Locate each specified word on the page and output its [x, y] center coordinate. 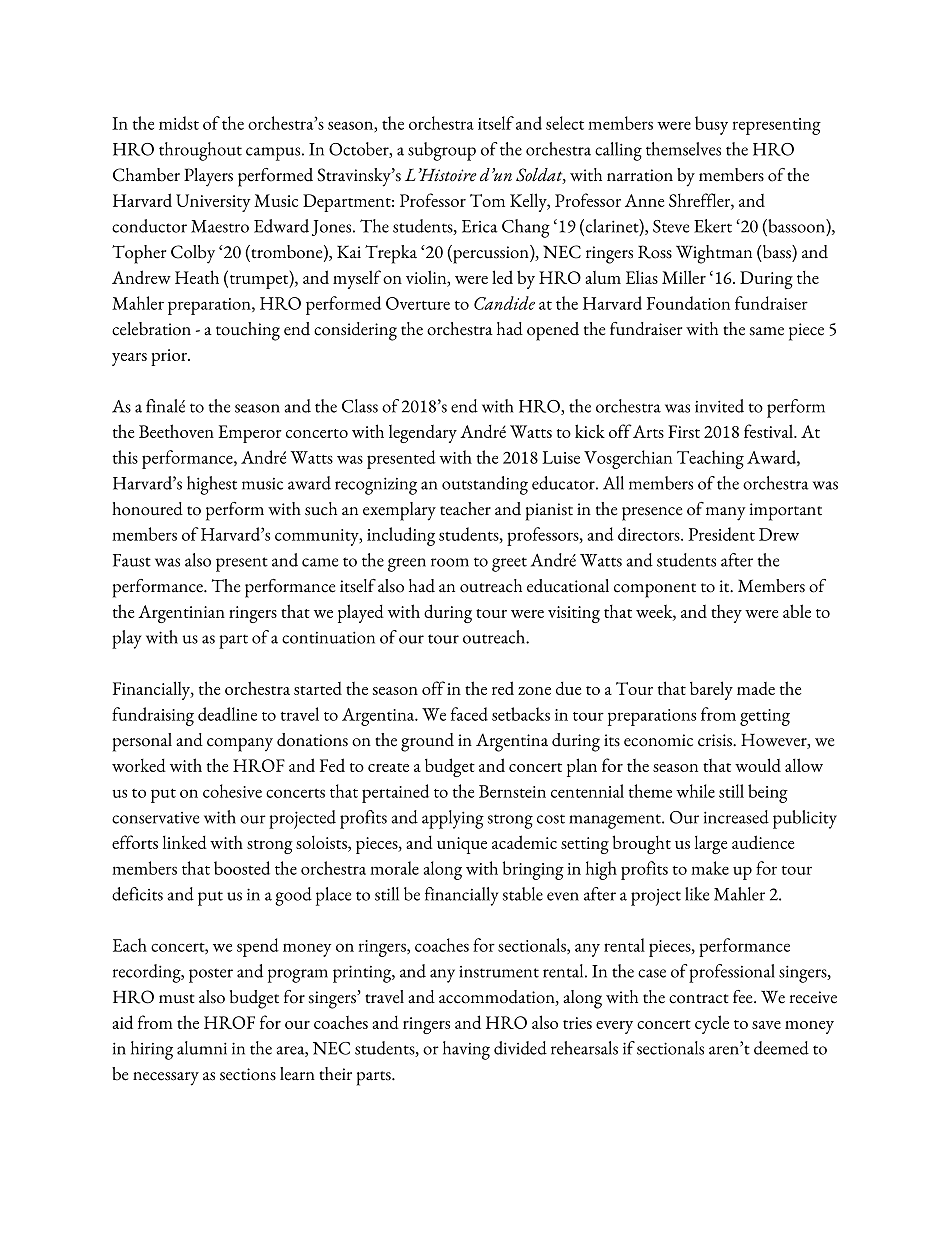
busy [711, 125]
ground [427, 742]
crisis [716, 740]
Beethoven [176, 431]
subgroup [442, 151]
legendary [423, 434]
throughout [200, 151]
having [466, 1050]
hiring [152, 1050]
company [240, 745]
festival [769, 431]
